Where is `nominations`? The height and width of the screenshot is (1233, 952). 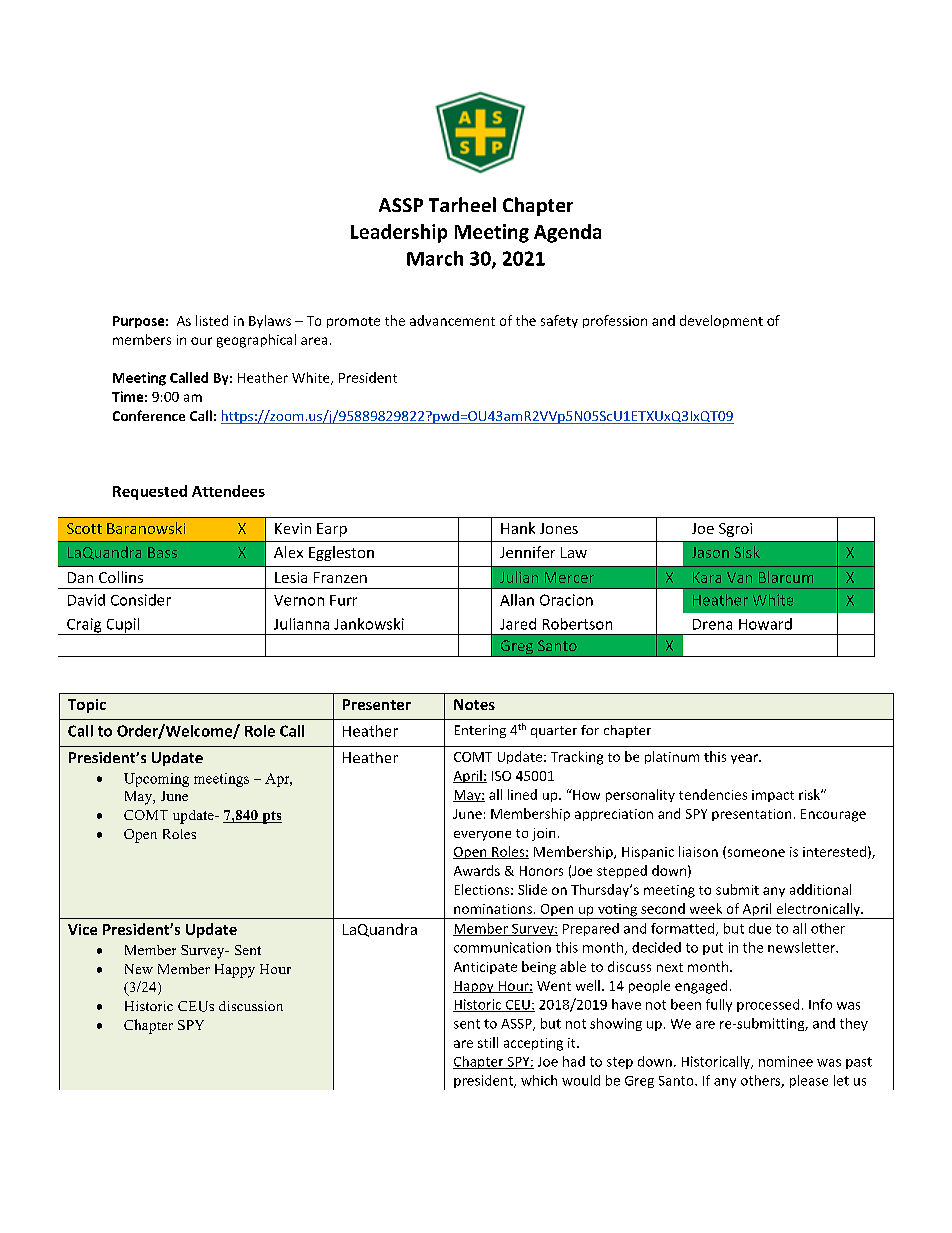
nominations is located at coordinates (493, 909).
